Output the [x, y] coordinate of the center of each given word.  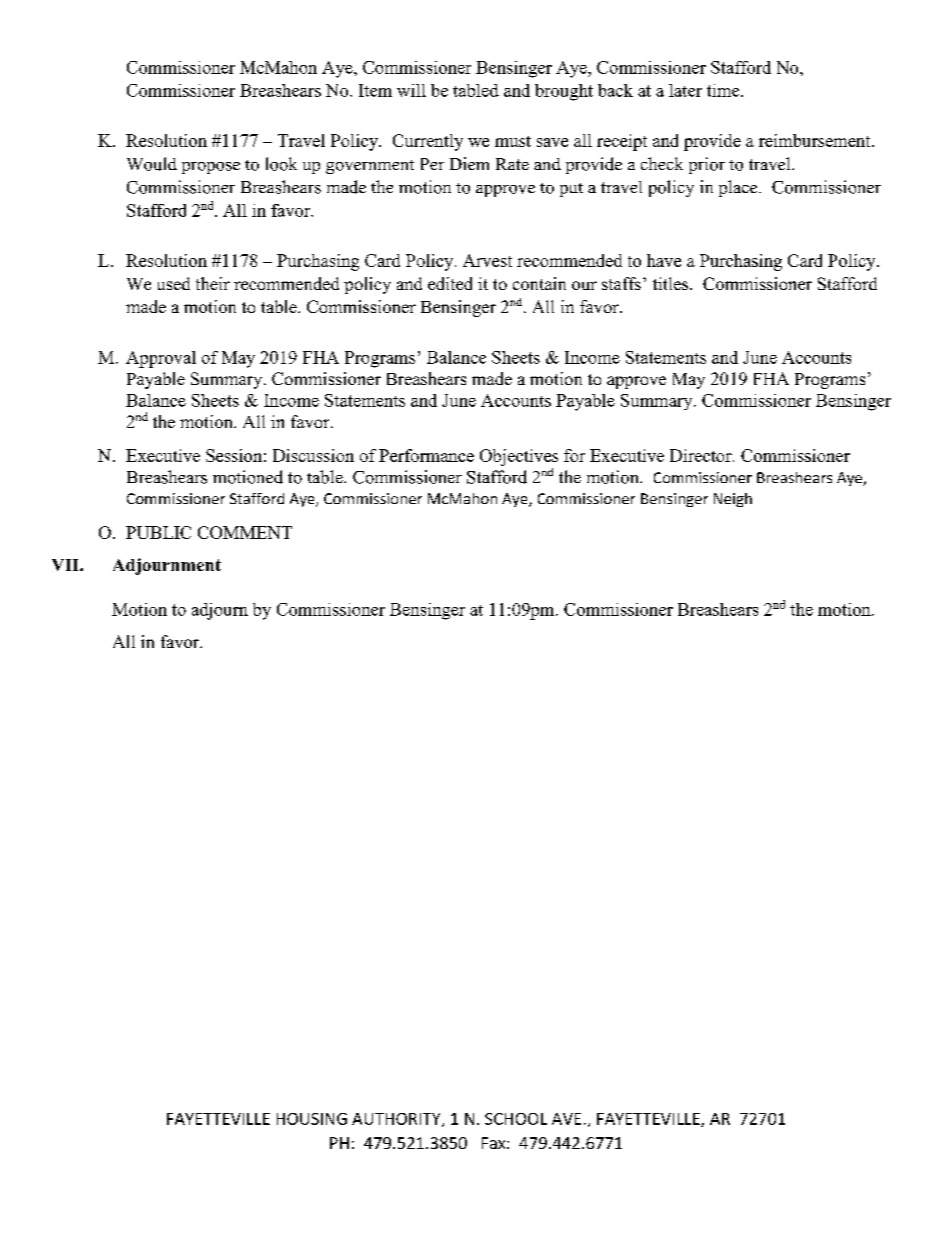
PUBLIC [158, 532]
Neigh [733, 500]
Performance [426, 455]
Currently [428, 142]
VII [66, 565]
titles [672, 283]
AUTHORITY [397, 1120]
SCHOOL [516, 1119]
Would [152, 164]
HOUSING [312, 1119]
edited [450, 283]
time [724, 90]
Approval [161, 359]
